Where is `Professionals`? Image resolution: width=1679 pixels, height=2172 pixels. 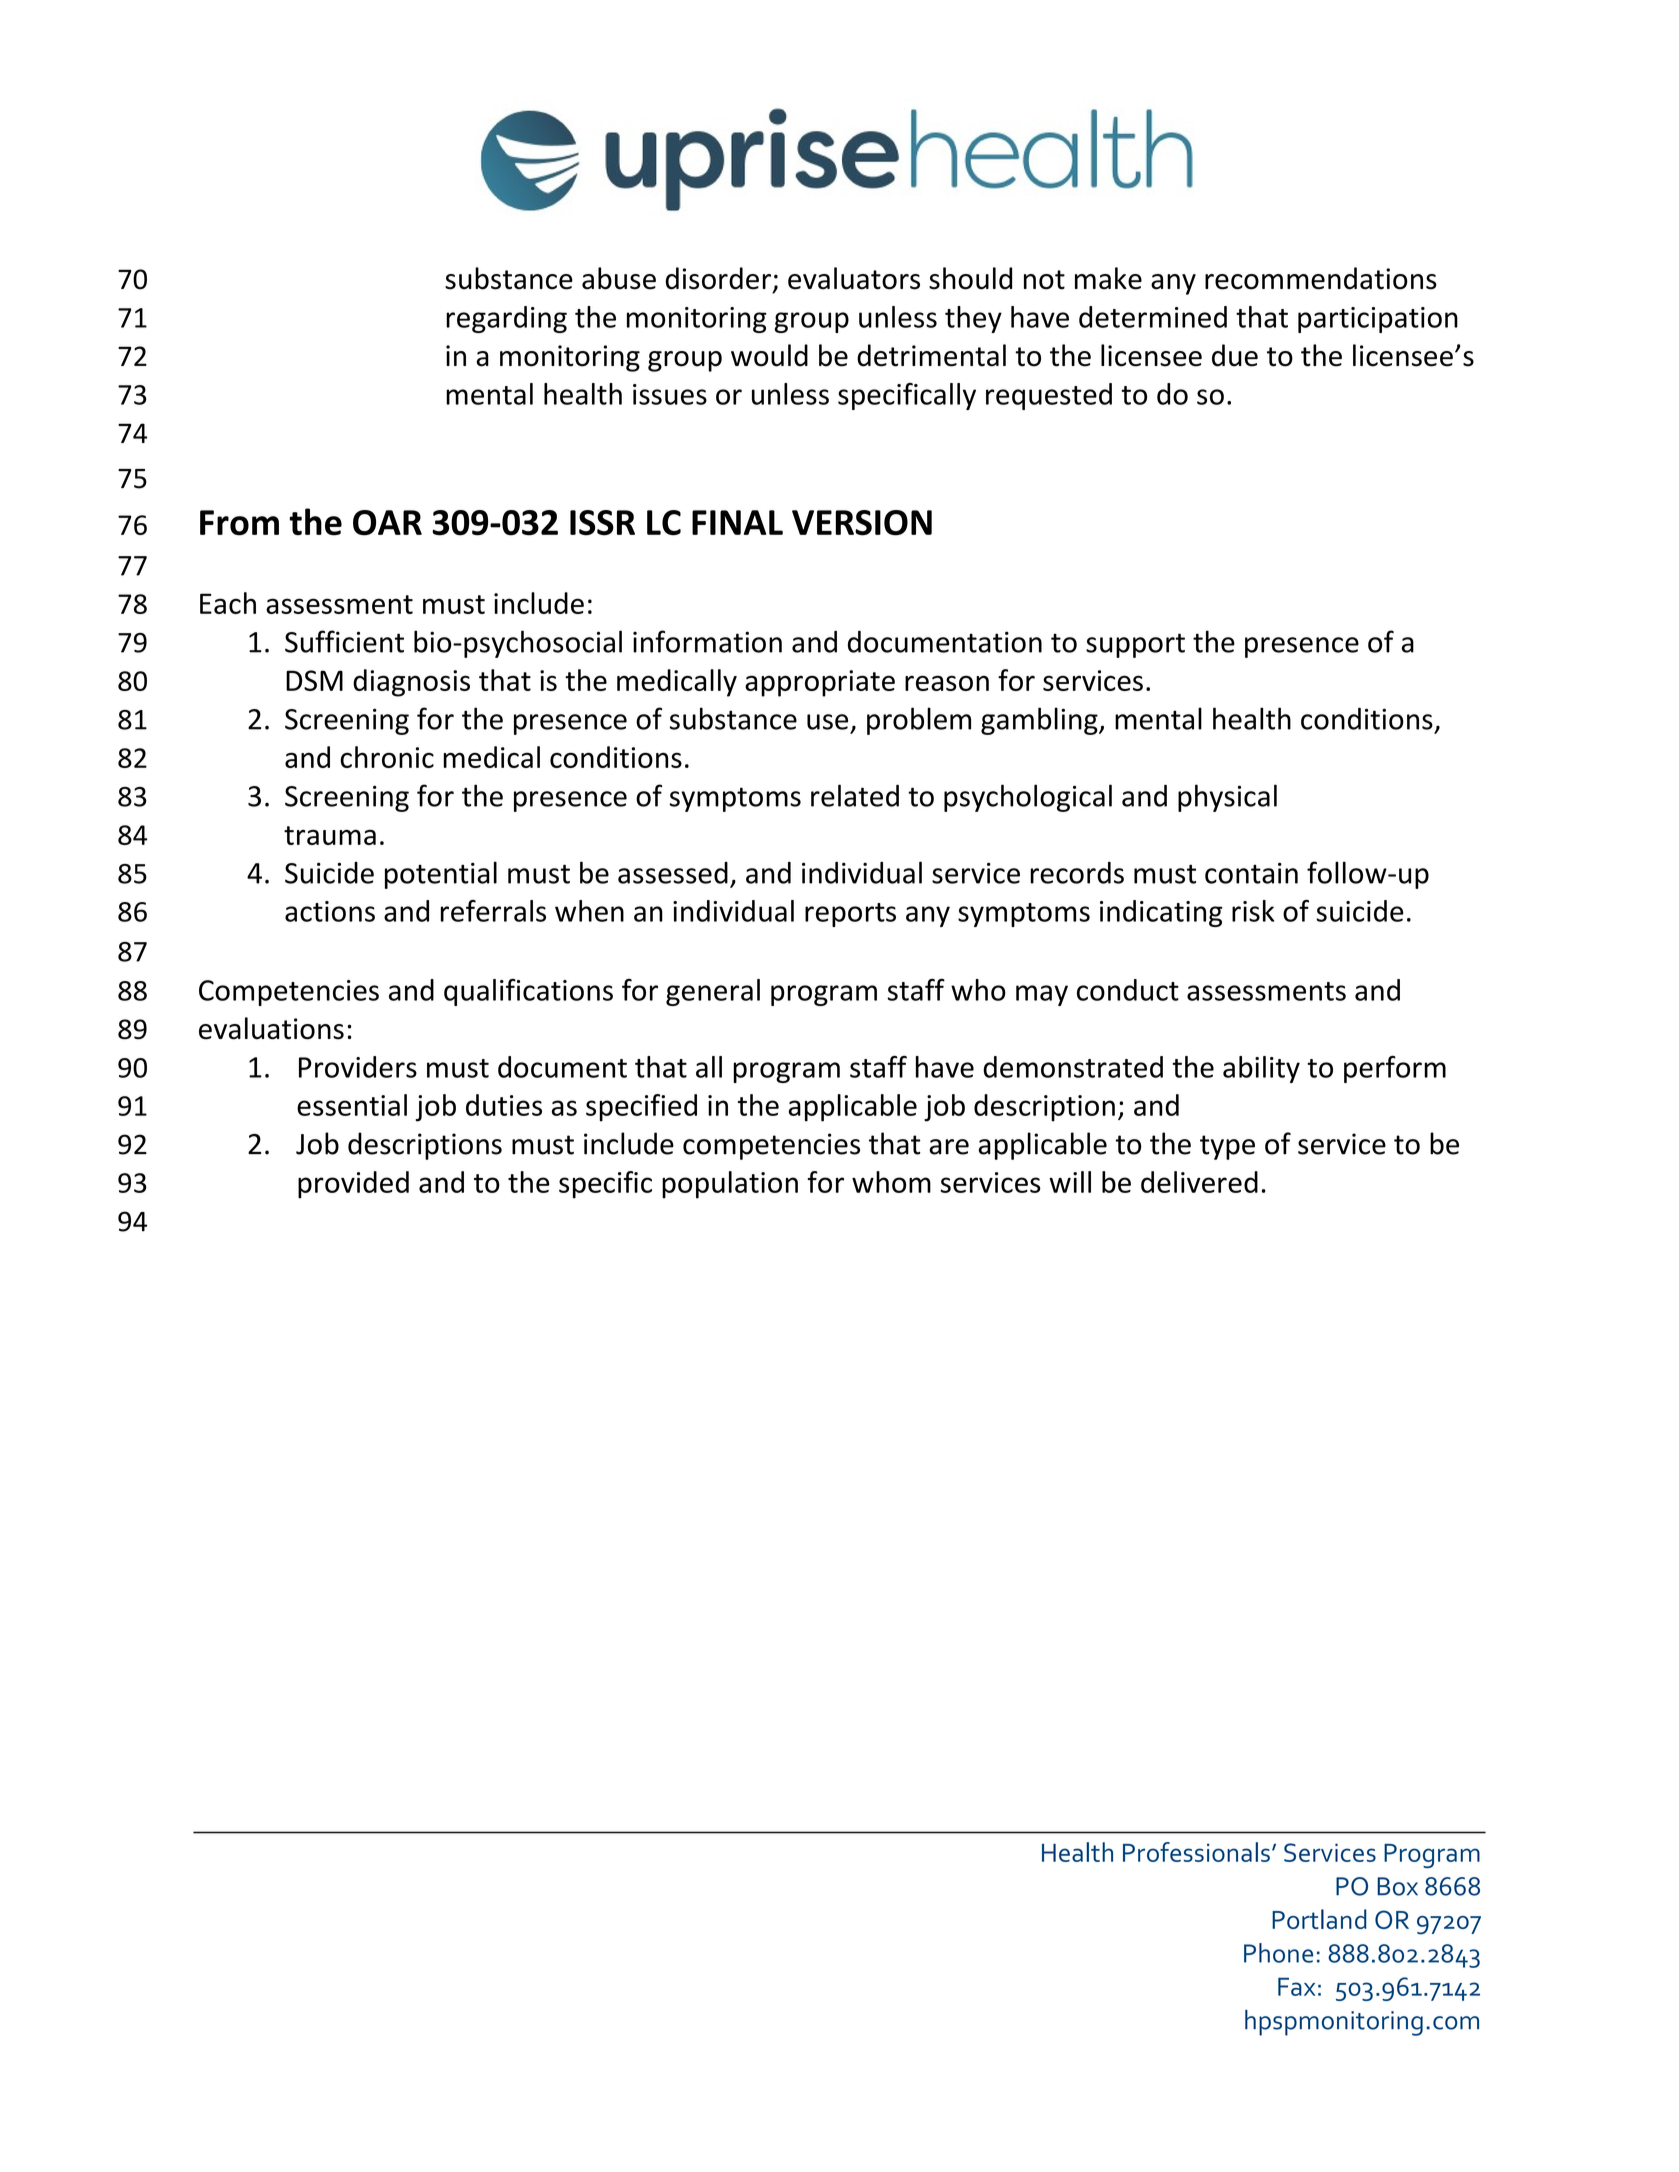
Professionals is located at coordinates (1196, 1852).
